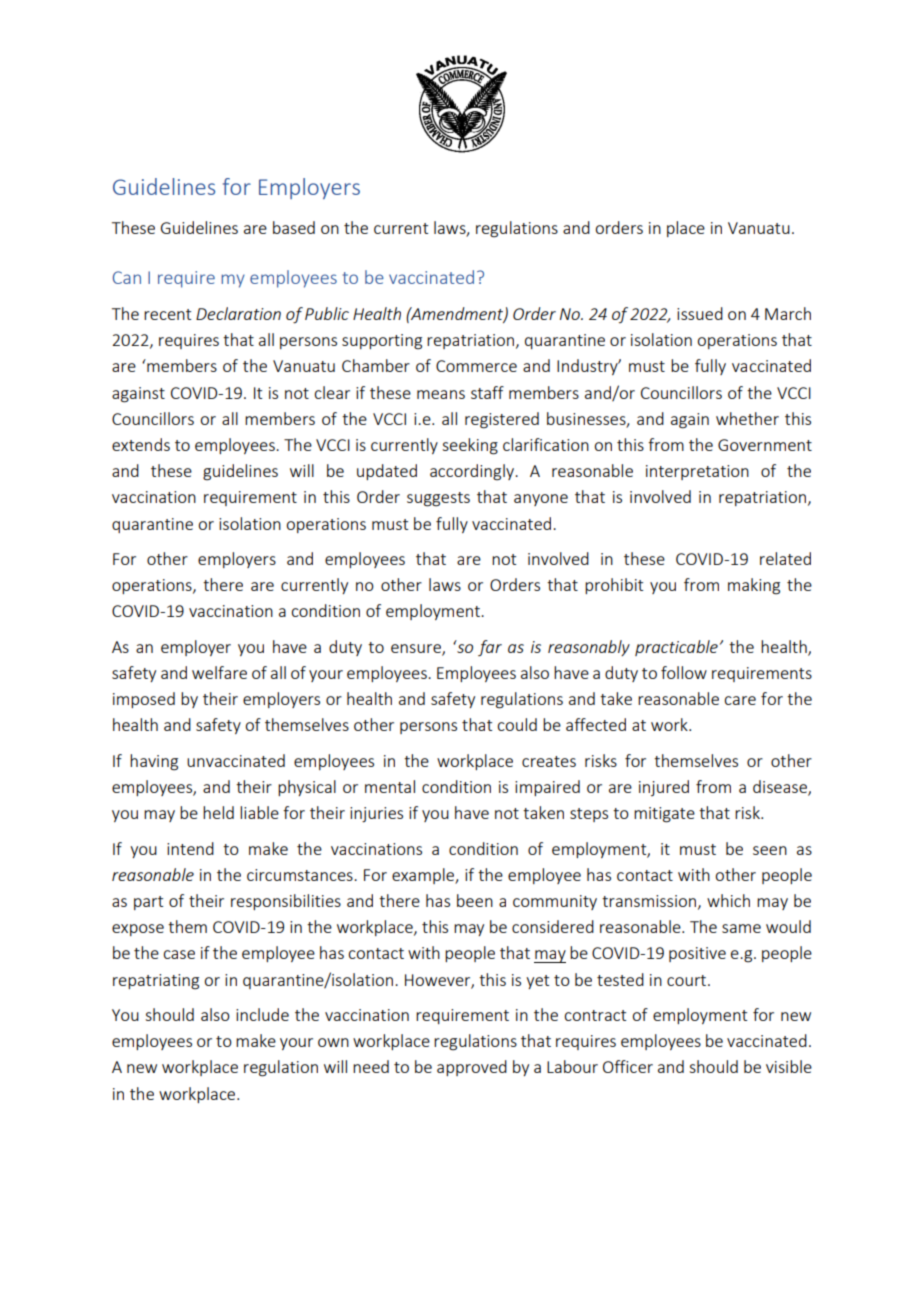  What do you see at coordinates (664, 788) in the screenshot?
I see `injured` at bounding box center [664, 788].
